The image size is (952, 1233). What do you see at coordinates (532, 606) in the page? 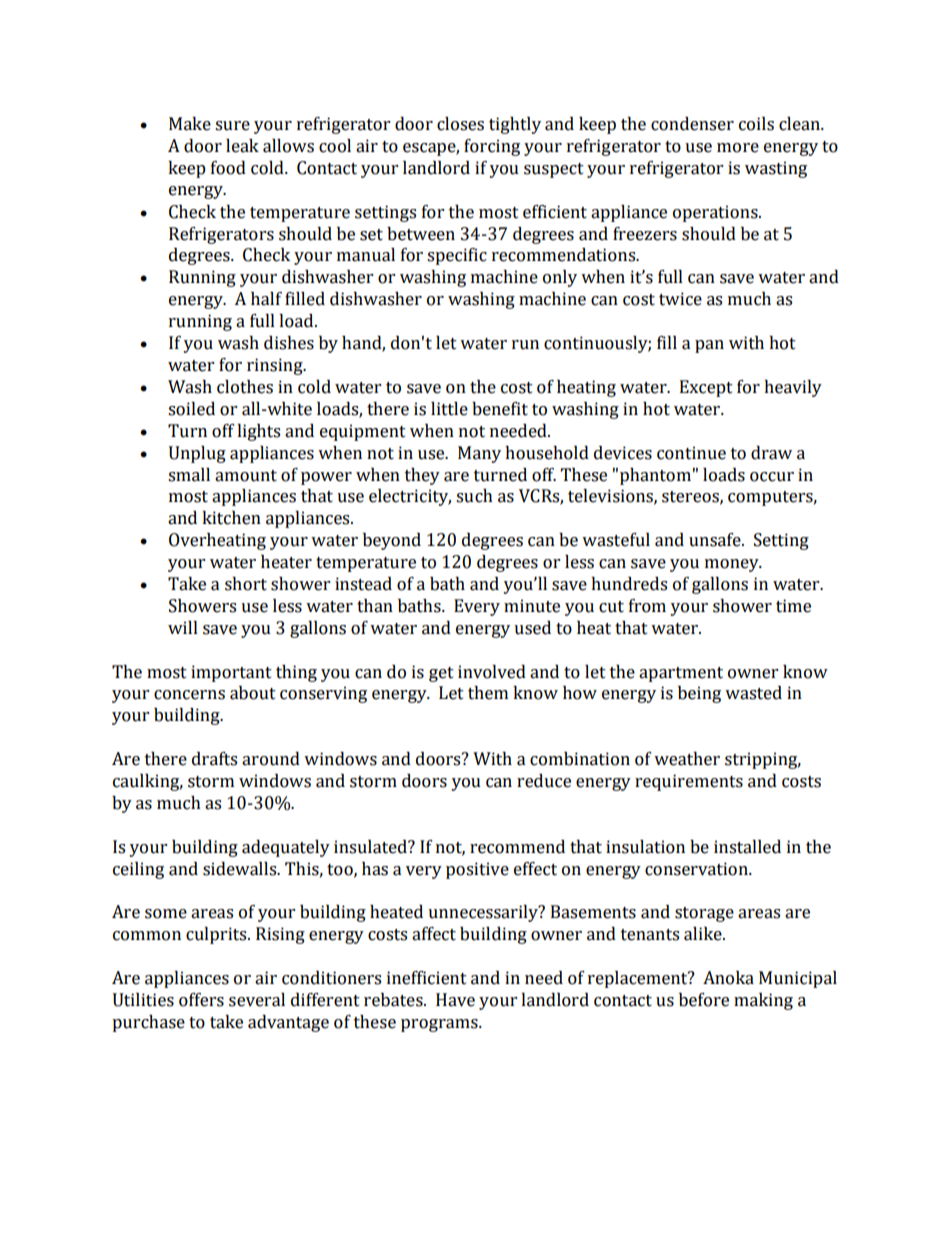
I see `minute` at bounding box center [532, 606].
